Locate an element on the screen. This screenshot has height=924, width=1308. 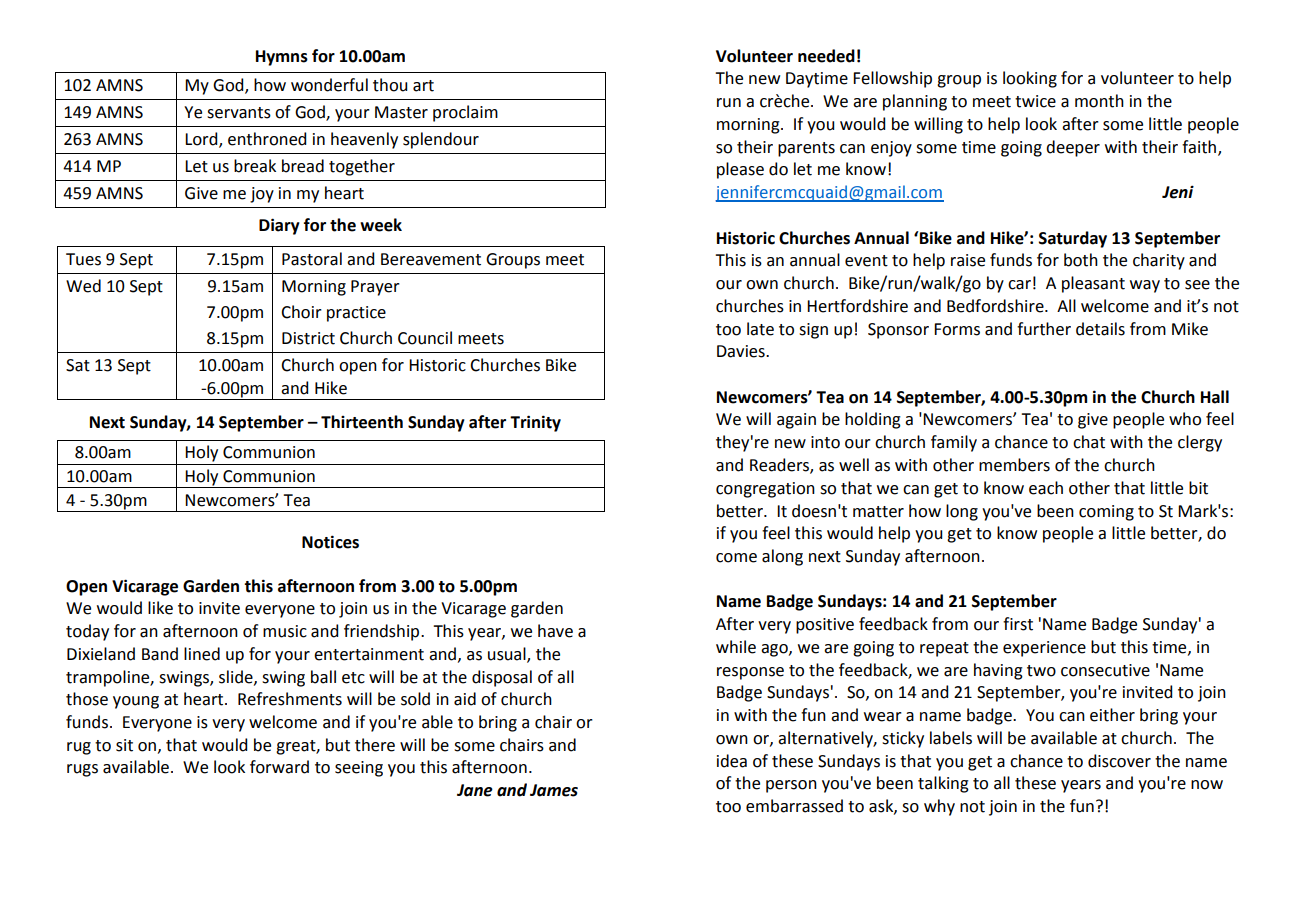
have is located at coordinates (555, 631).
